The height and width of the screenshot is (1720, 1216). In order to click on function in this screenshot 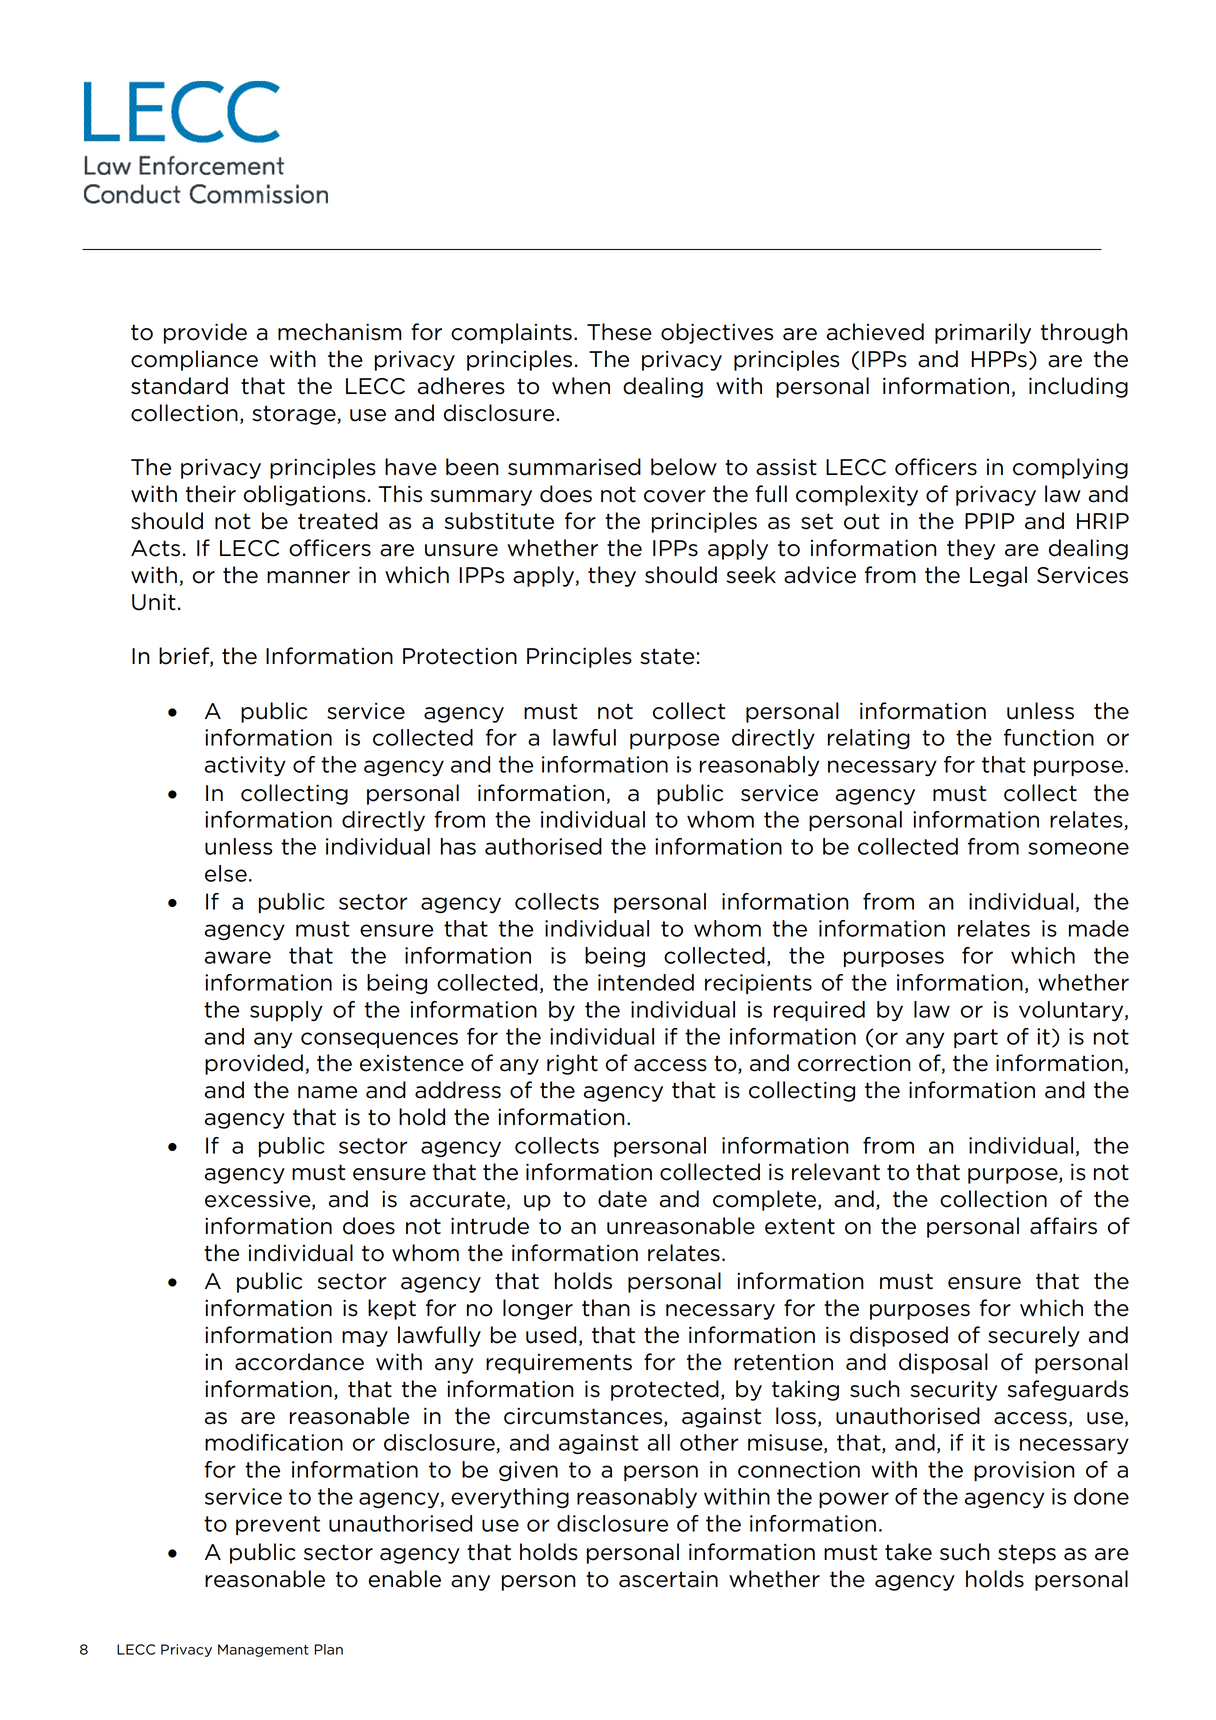, I will do `click(1049, 737)`.
